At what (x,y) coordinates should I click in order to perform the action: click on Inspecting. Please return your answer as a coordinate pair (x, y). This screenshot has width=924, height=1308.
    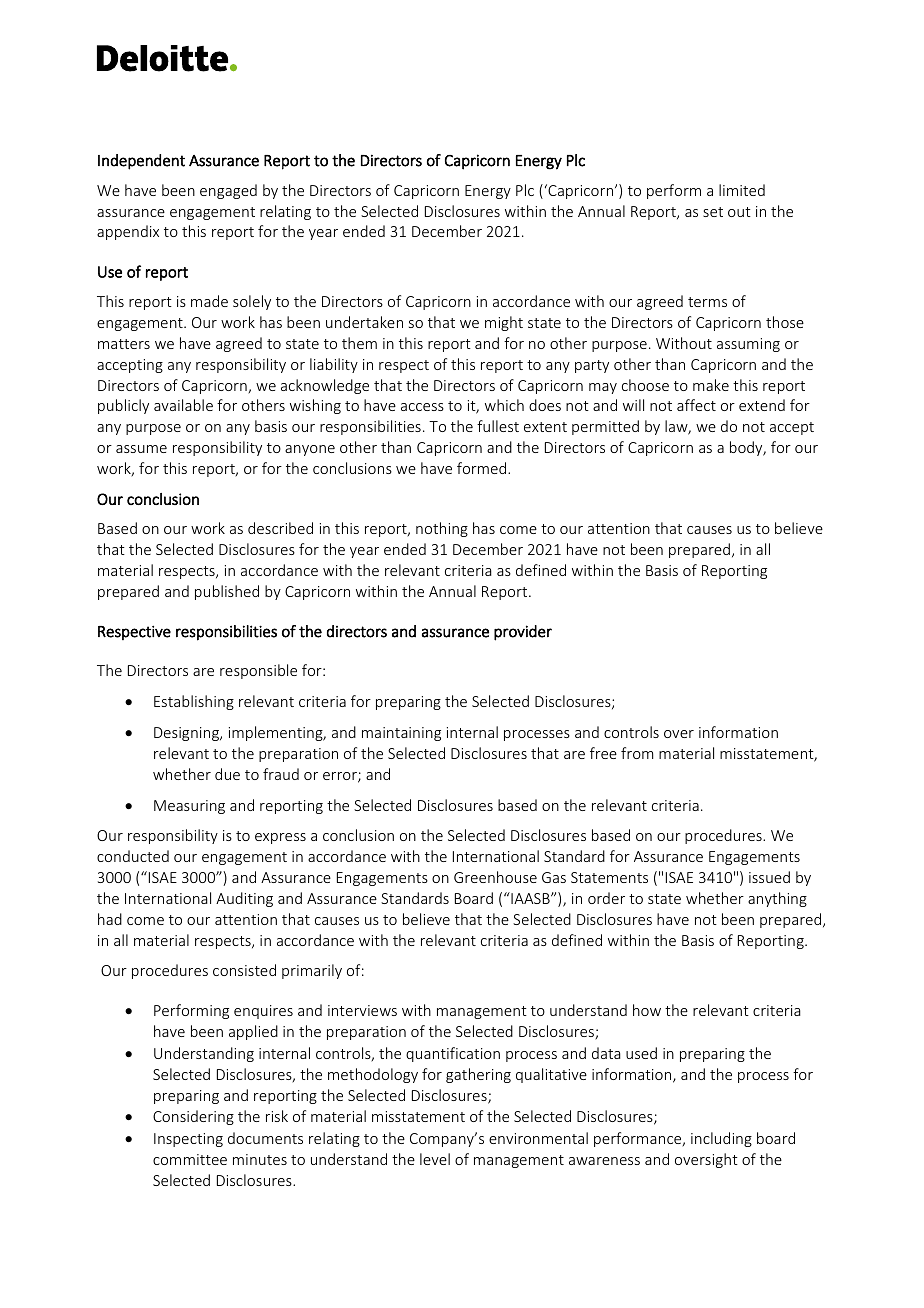
    Looking at the image, I should click on (188, 1140).
